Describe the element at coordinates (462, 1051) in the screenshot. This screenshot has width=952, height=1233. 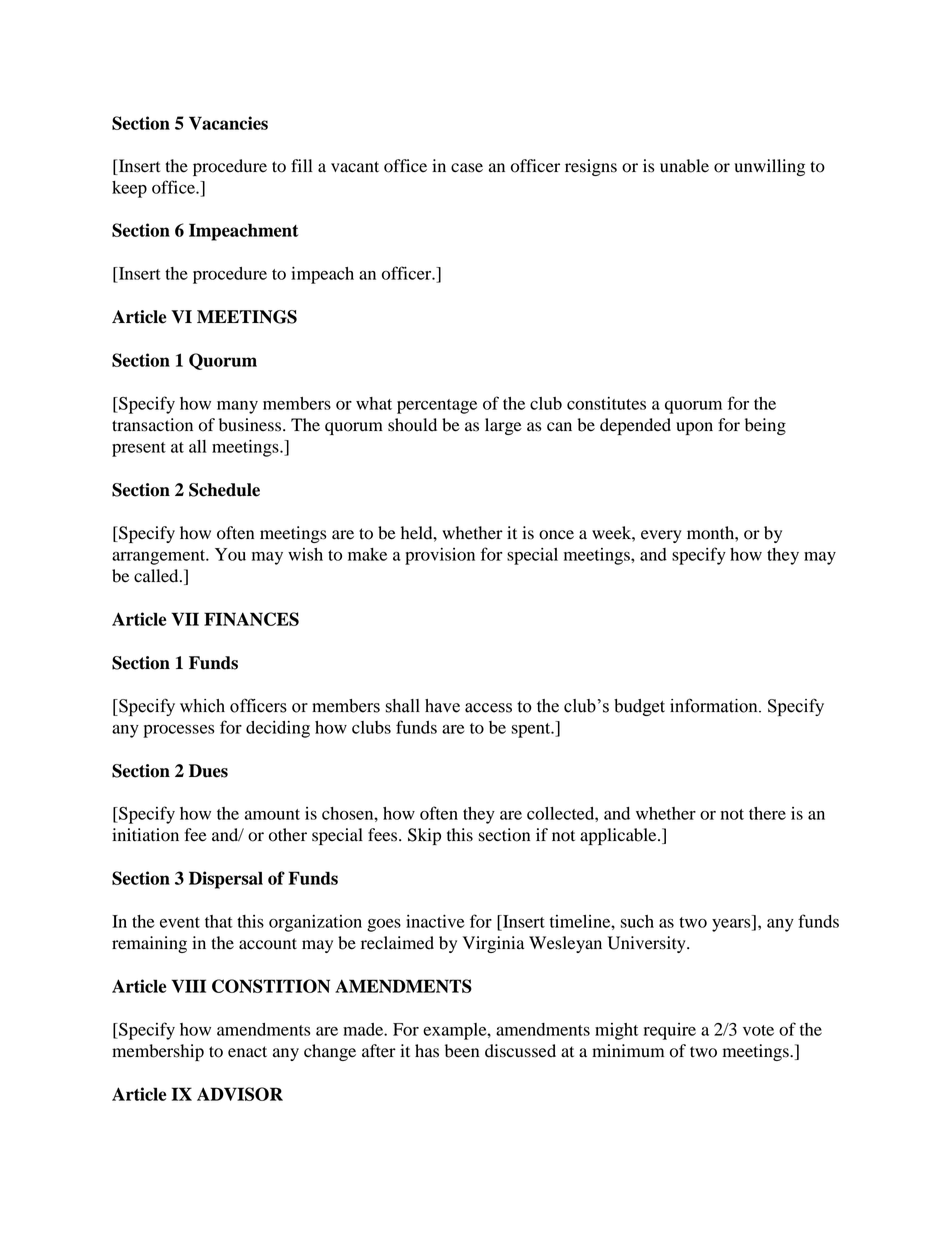
I see `been` at that location.
